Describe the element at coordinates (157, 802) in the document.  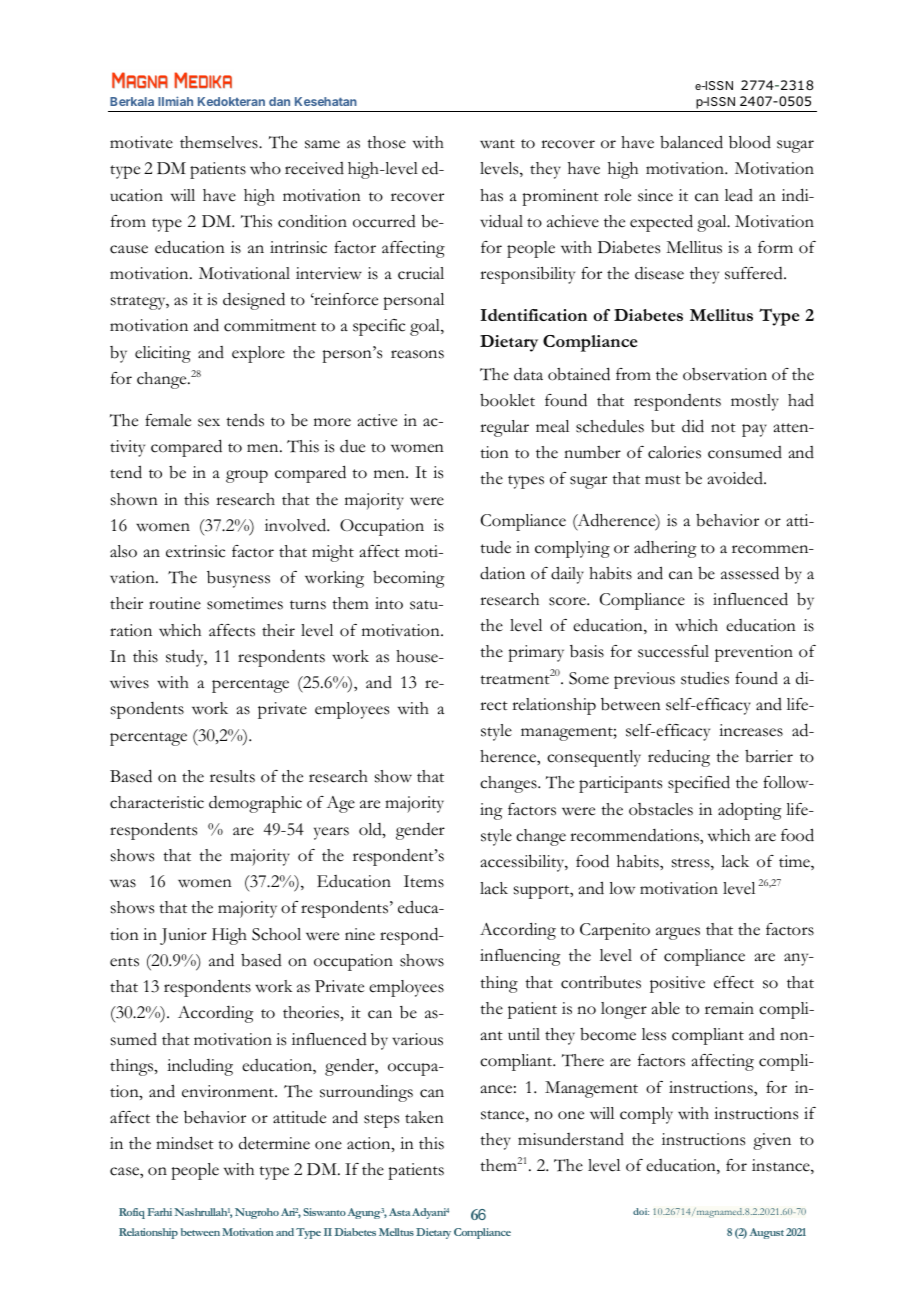
I see `characteristic` at that location.
